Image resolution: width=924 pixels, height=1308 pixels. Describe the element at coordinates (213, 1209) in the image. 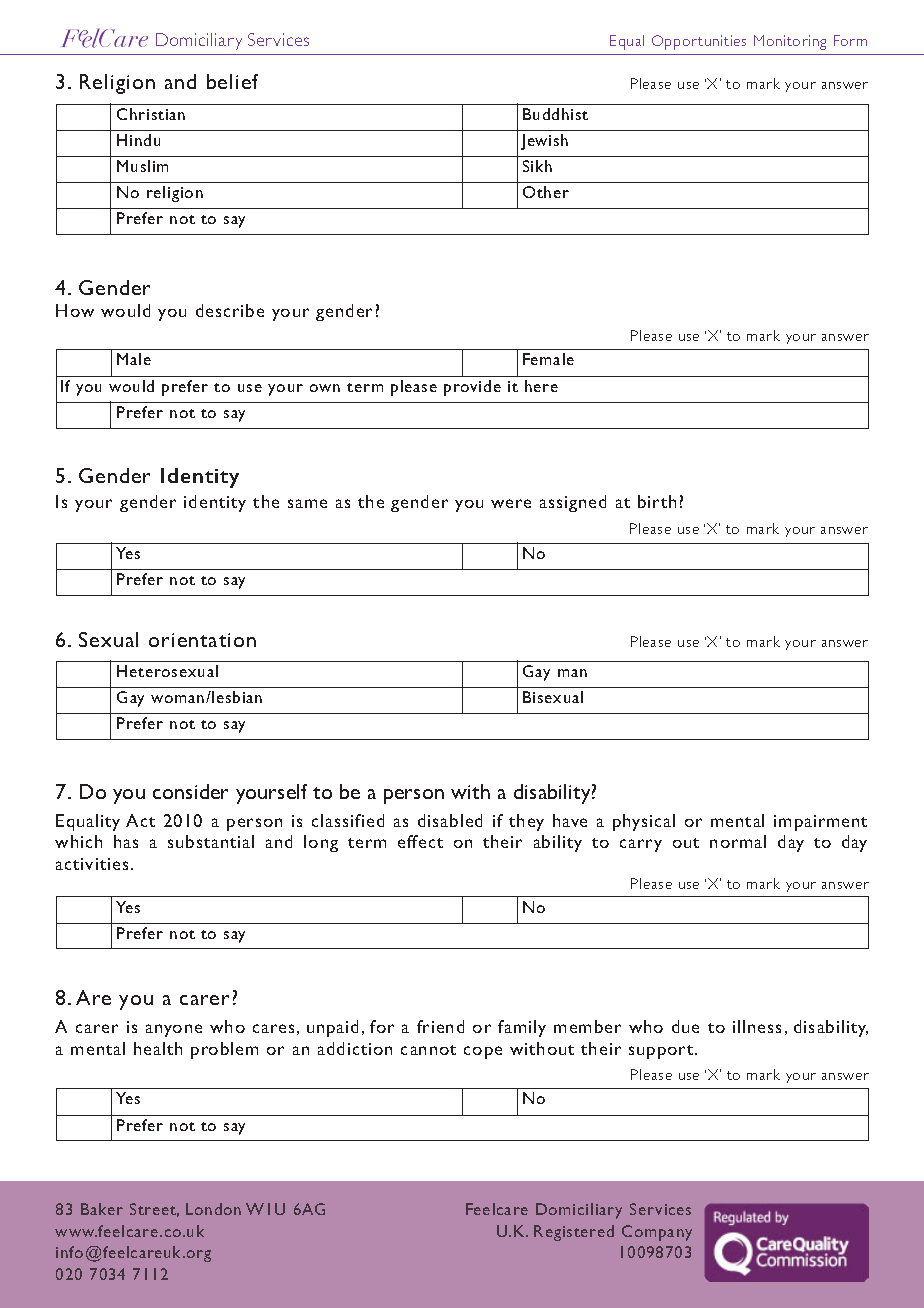

I see `London` at that location.
